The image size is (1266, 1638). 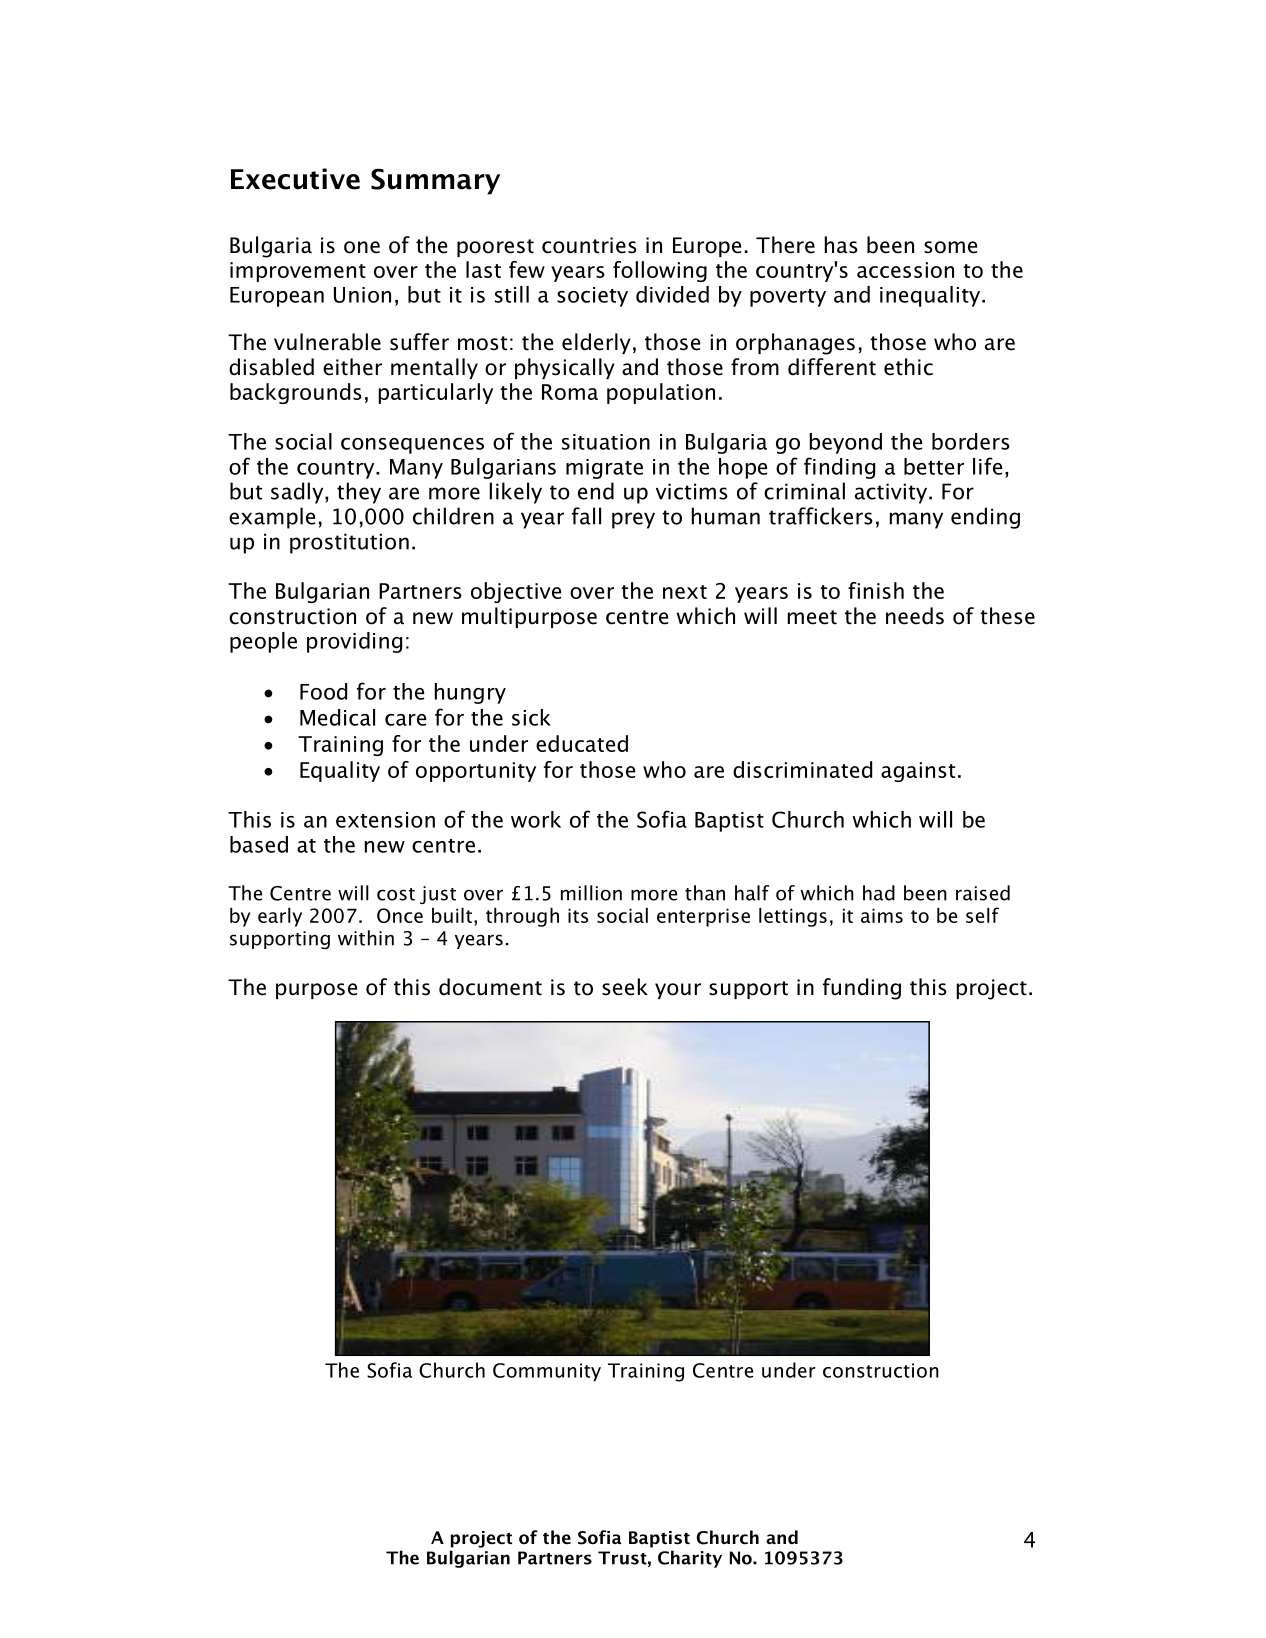 I want to click on within, so click(x=366, y=938).
